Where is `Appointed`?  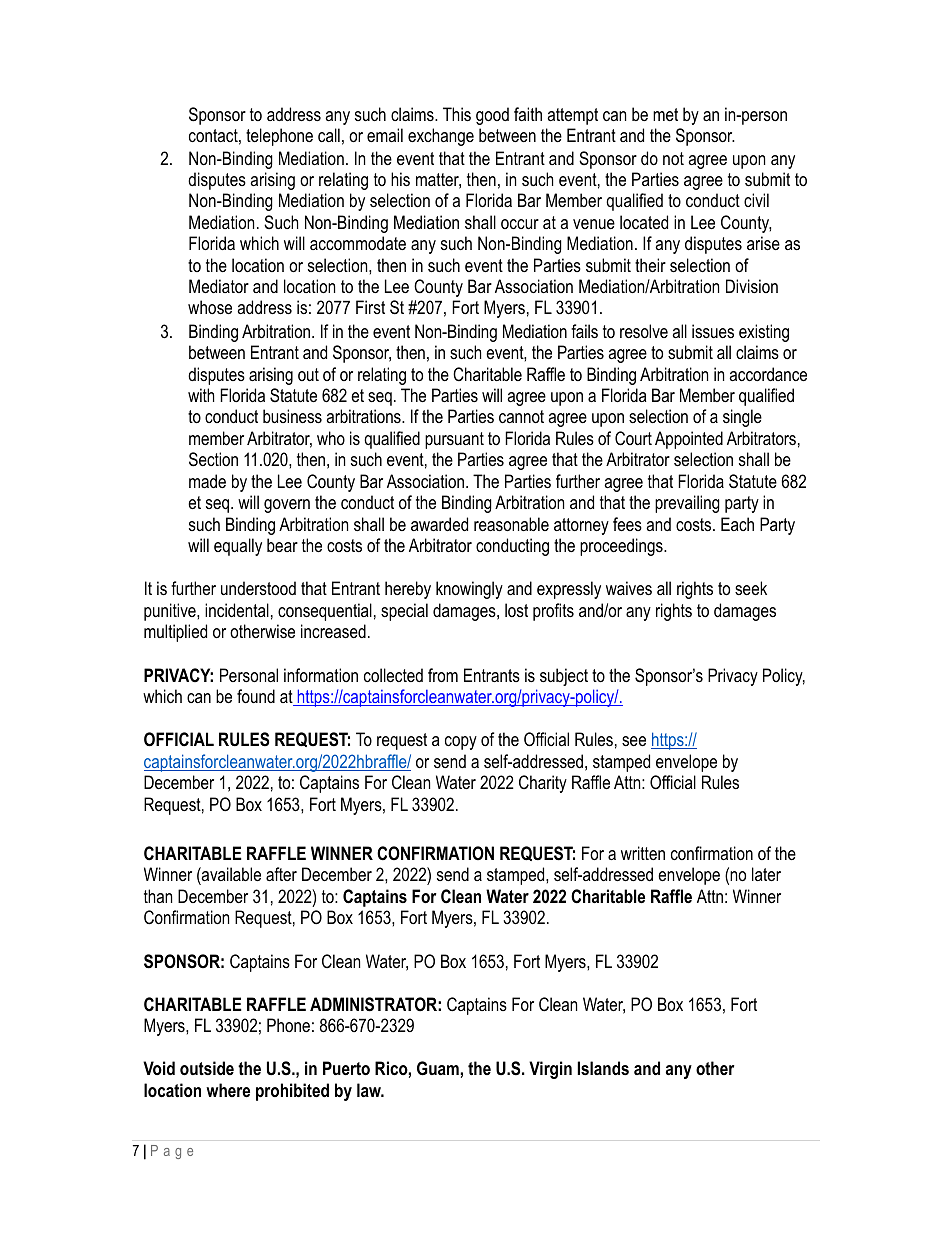
Appointed is located at coordinates (689, 440).
